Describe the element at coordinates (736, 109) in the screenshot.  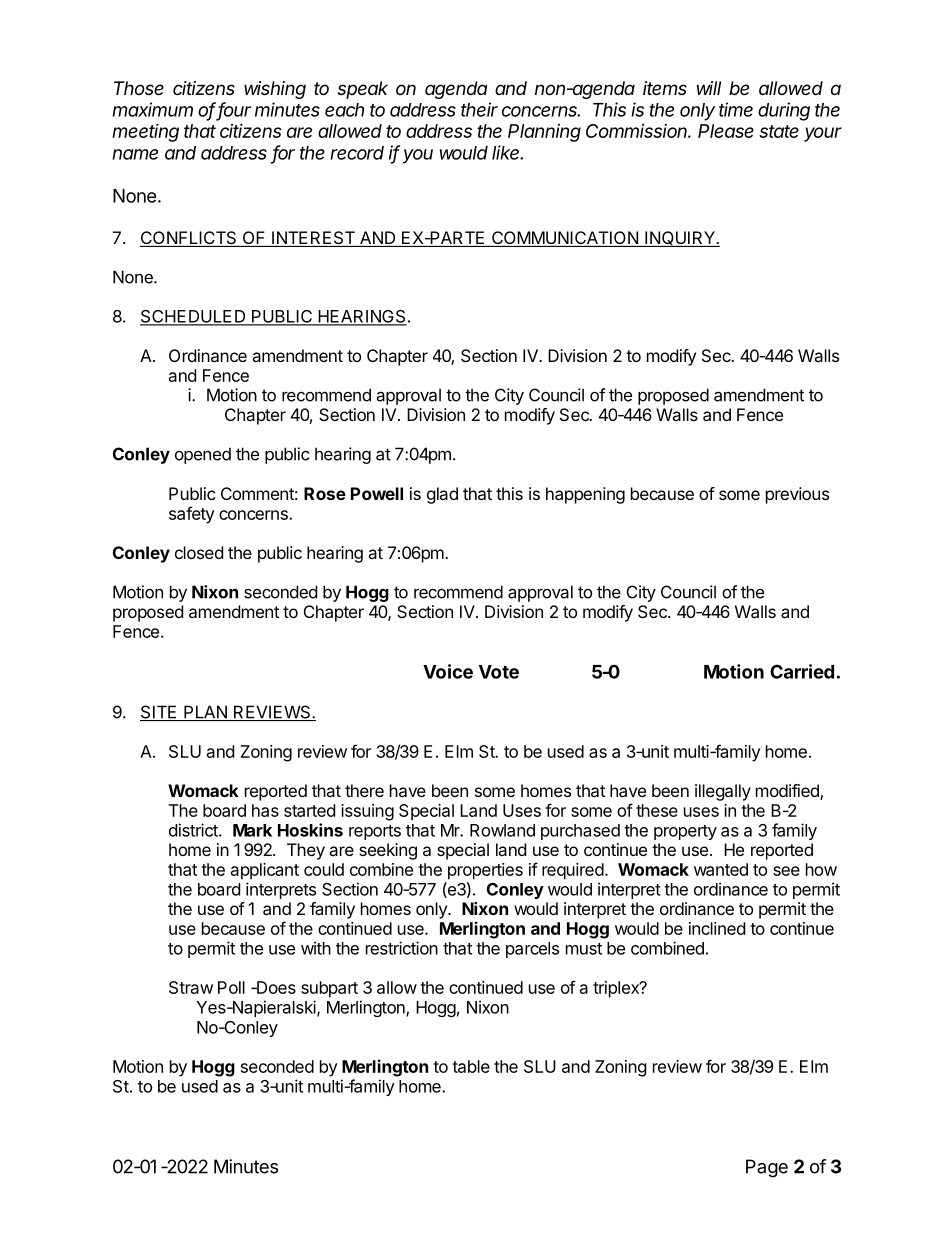
I see `time` at that location.
